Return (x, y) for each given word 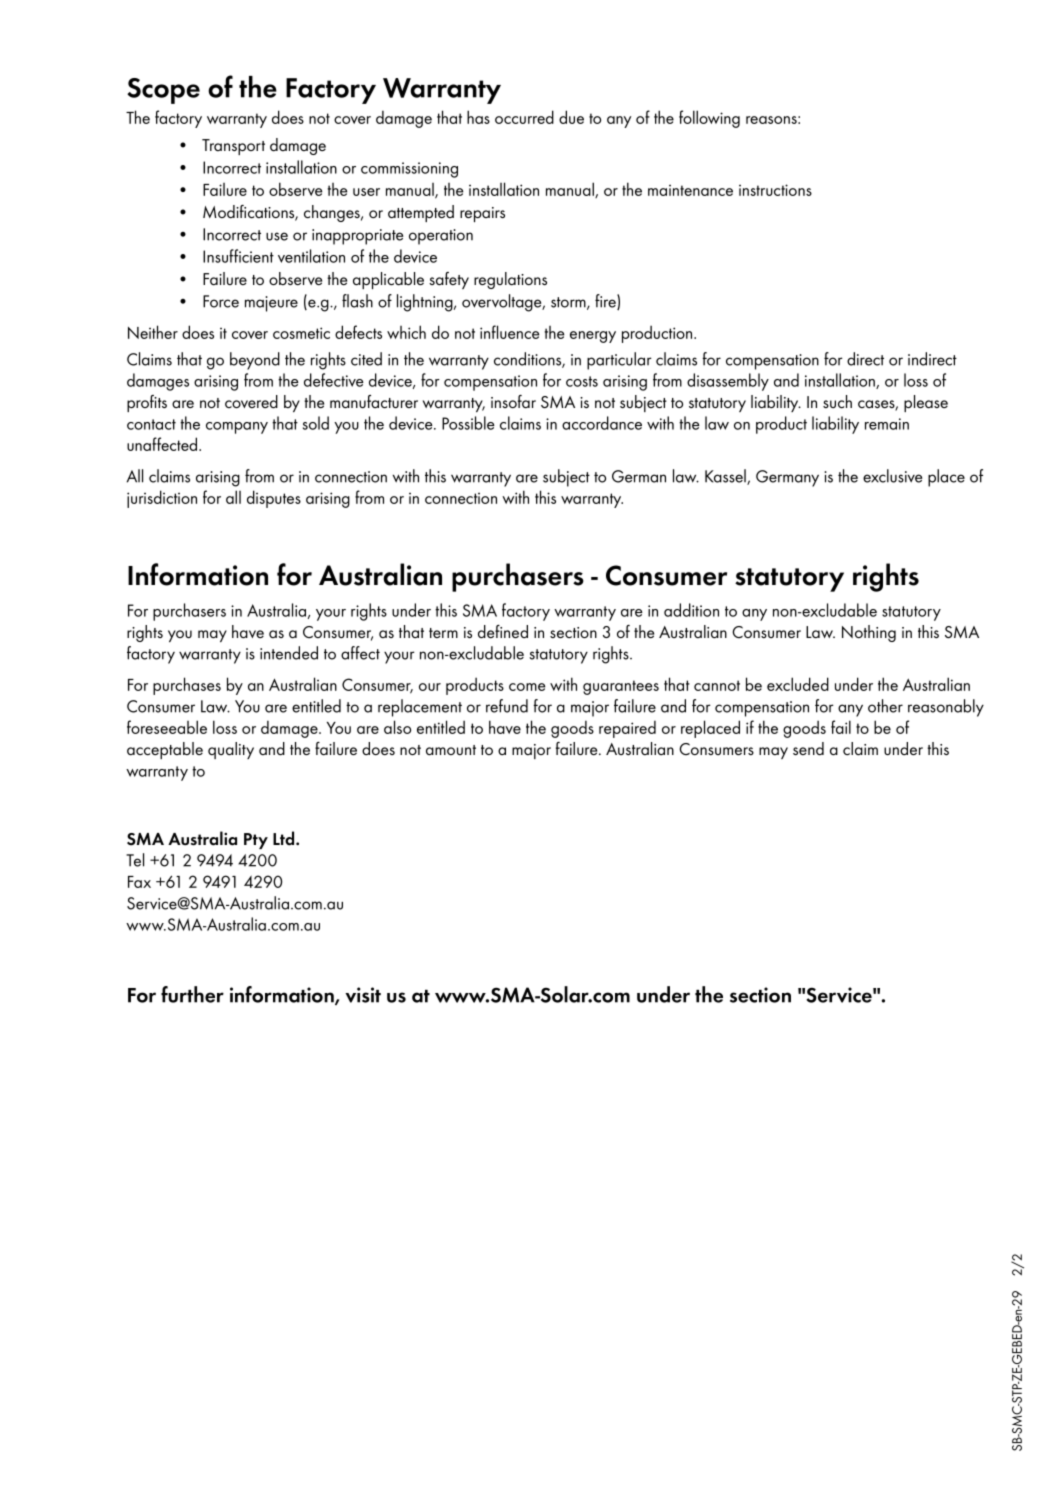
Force (221, 301)
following (709, 119)
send (808, 748)
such (837, 401)
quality (231, 750)
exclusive (892, 476)
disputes (274, 499)
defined (503, 632)
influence (509, 332)
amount (451, 750)
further (192, 994)
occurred (524, 117)
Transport (233, 147)
